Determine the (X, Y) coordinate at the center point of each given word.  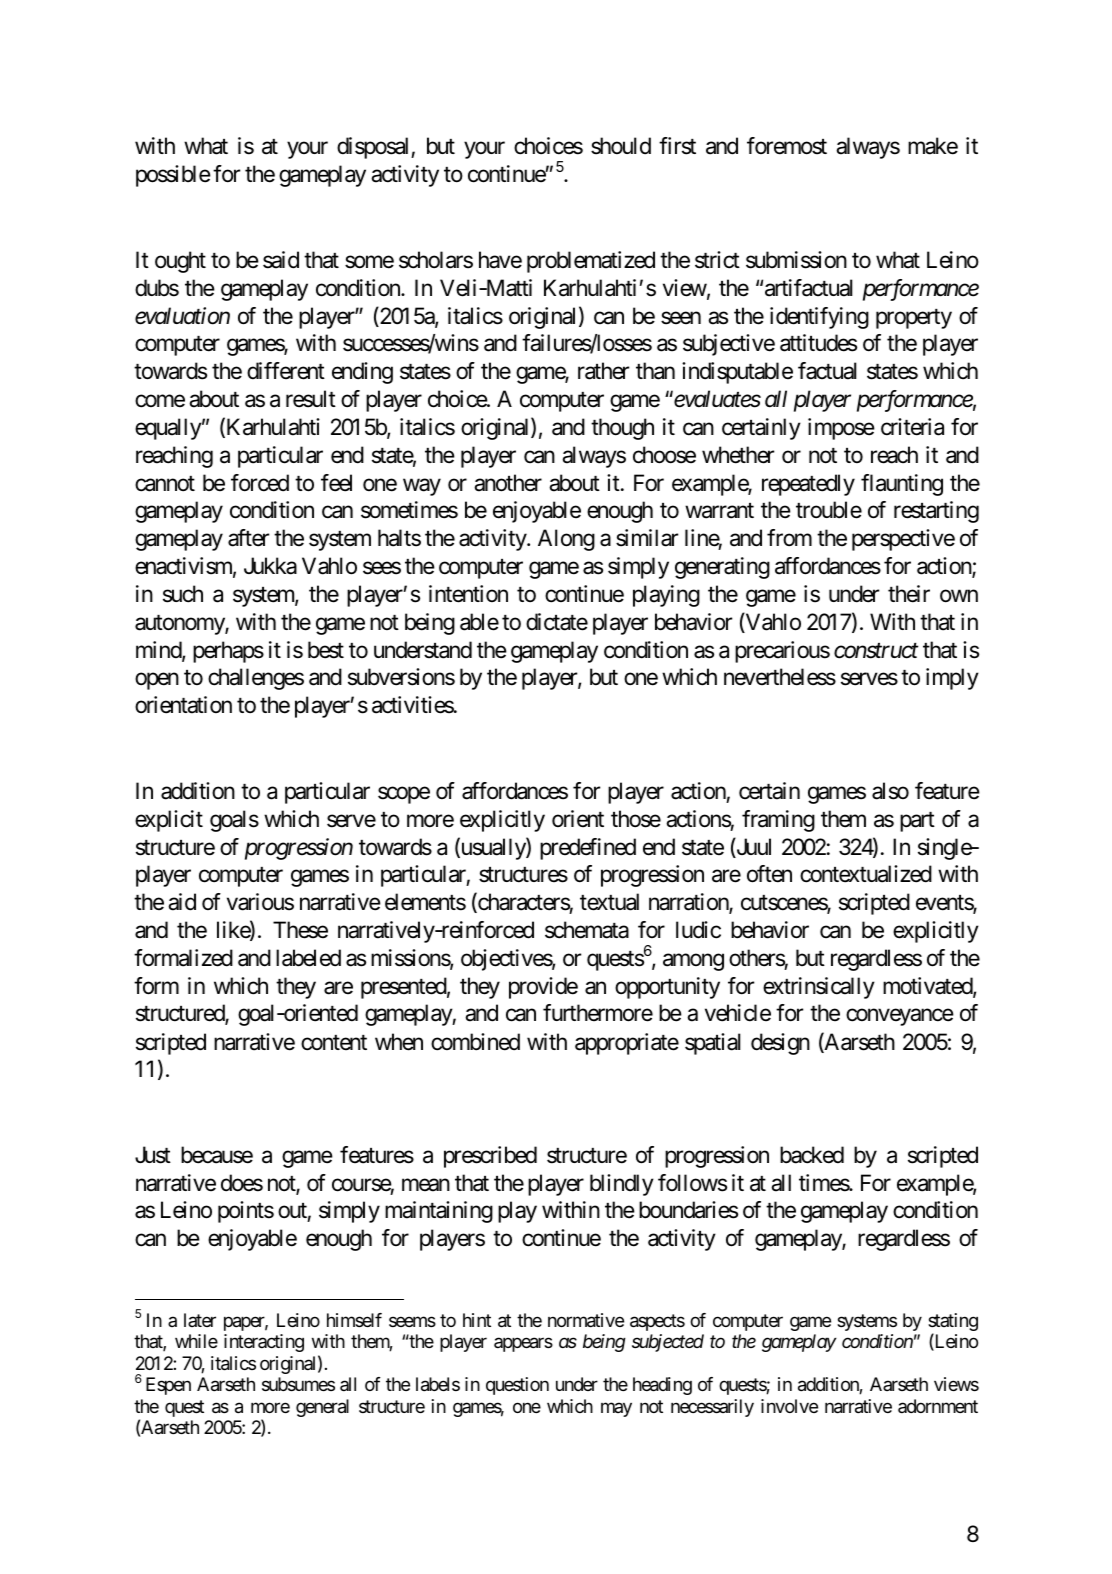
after (248, 538)
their (909, 594)
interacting (264, 1343)
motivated (928, 987)
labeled (308, 958)
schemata (587, 930)
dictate (557, 622)
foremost (787, 146)
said (281, 260)
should (621, 146)
